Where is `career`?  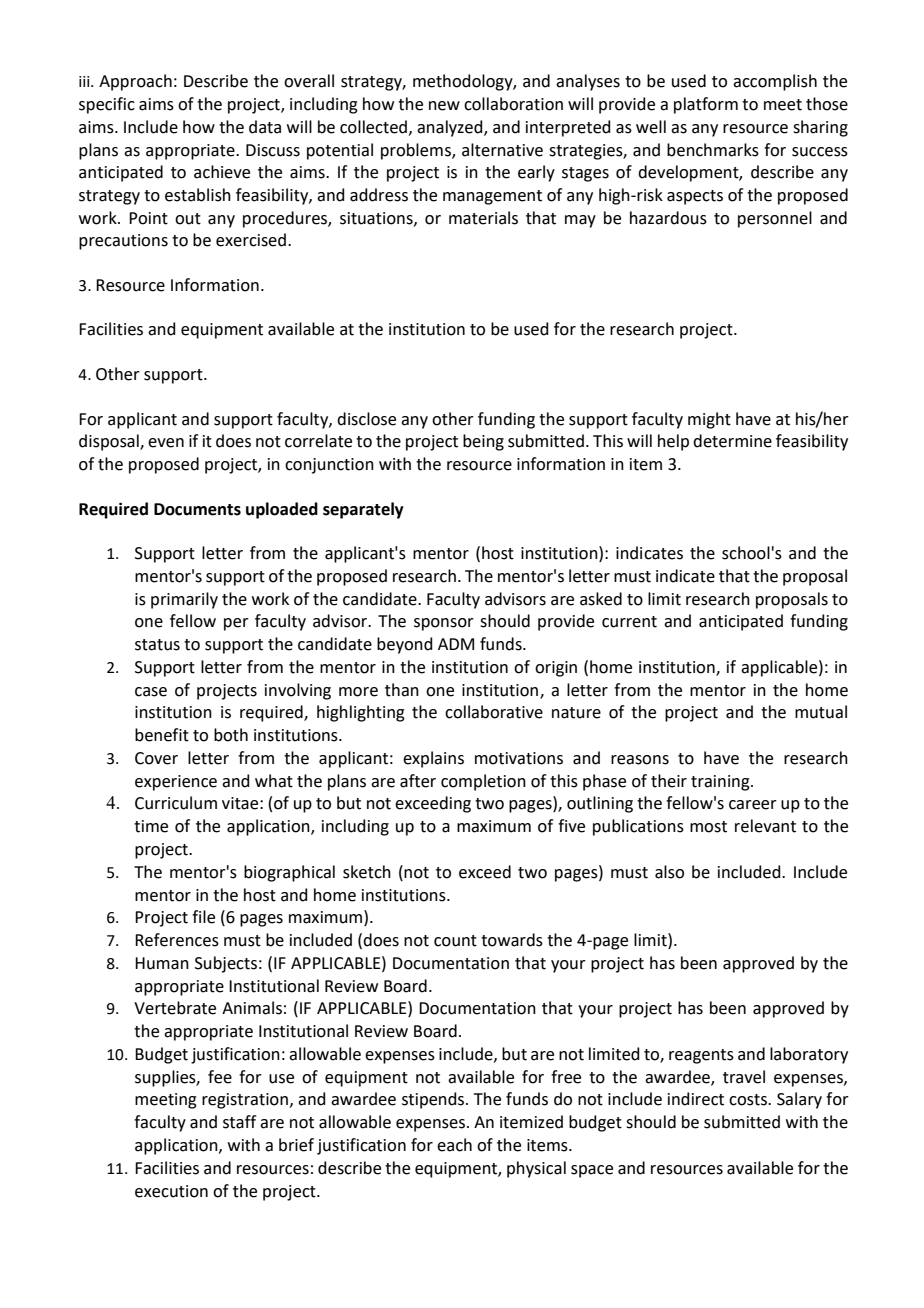 career is located at coordinates (753, 805).
